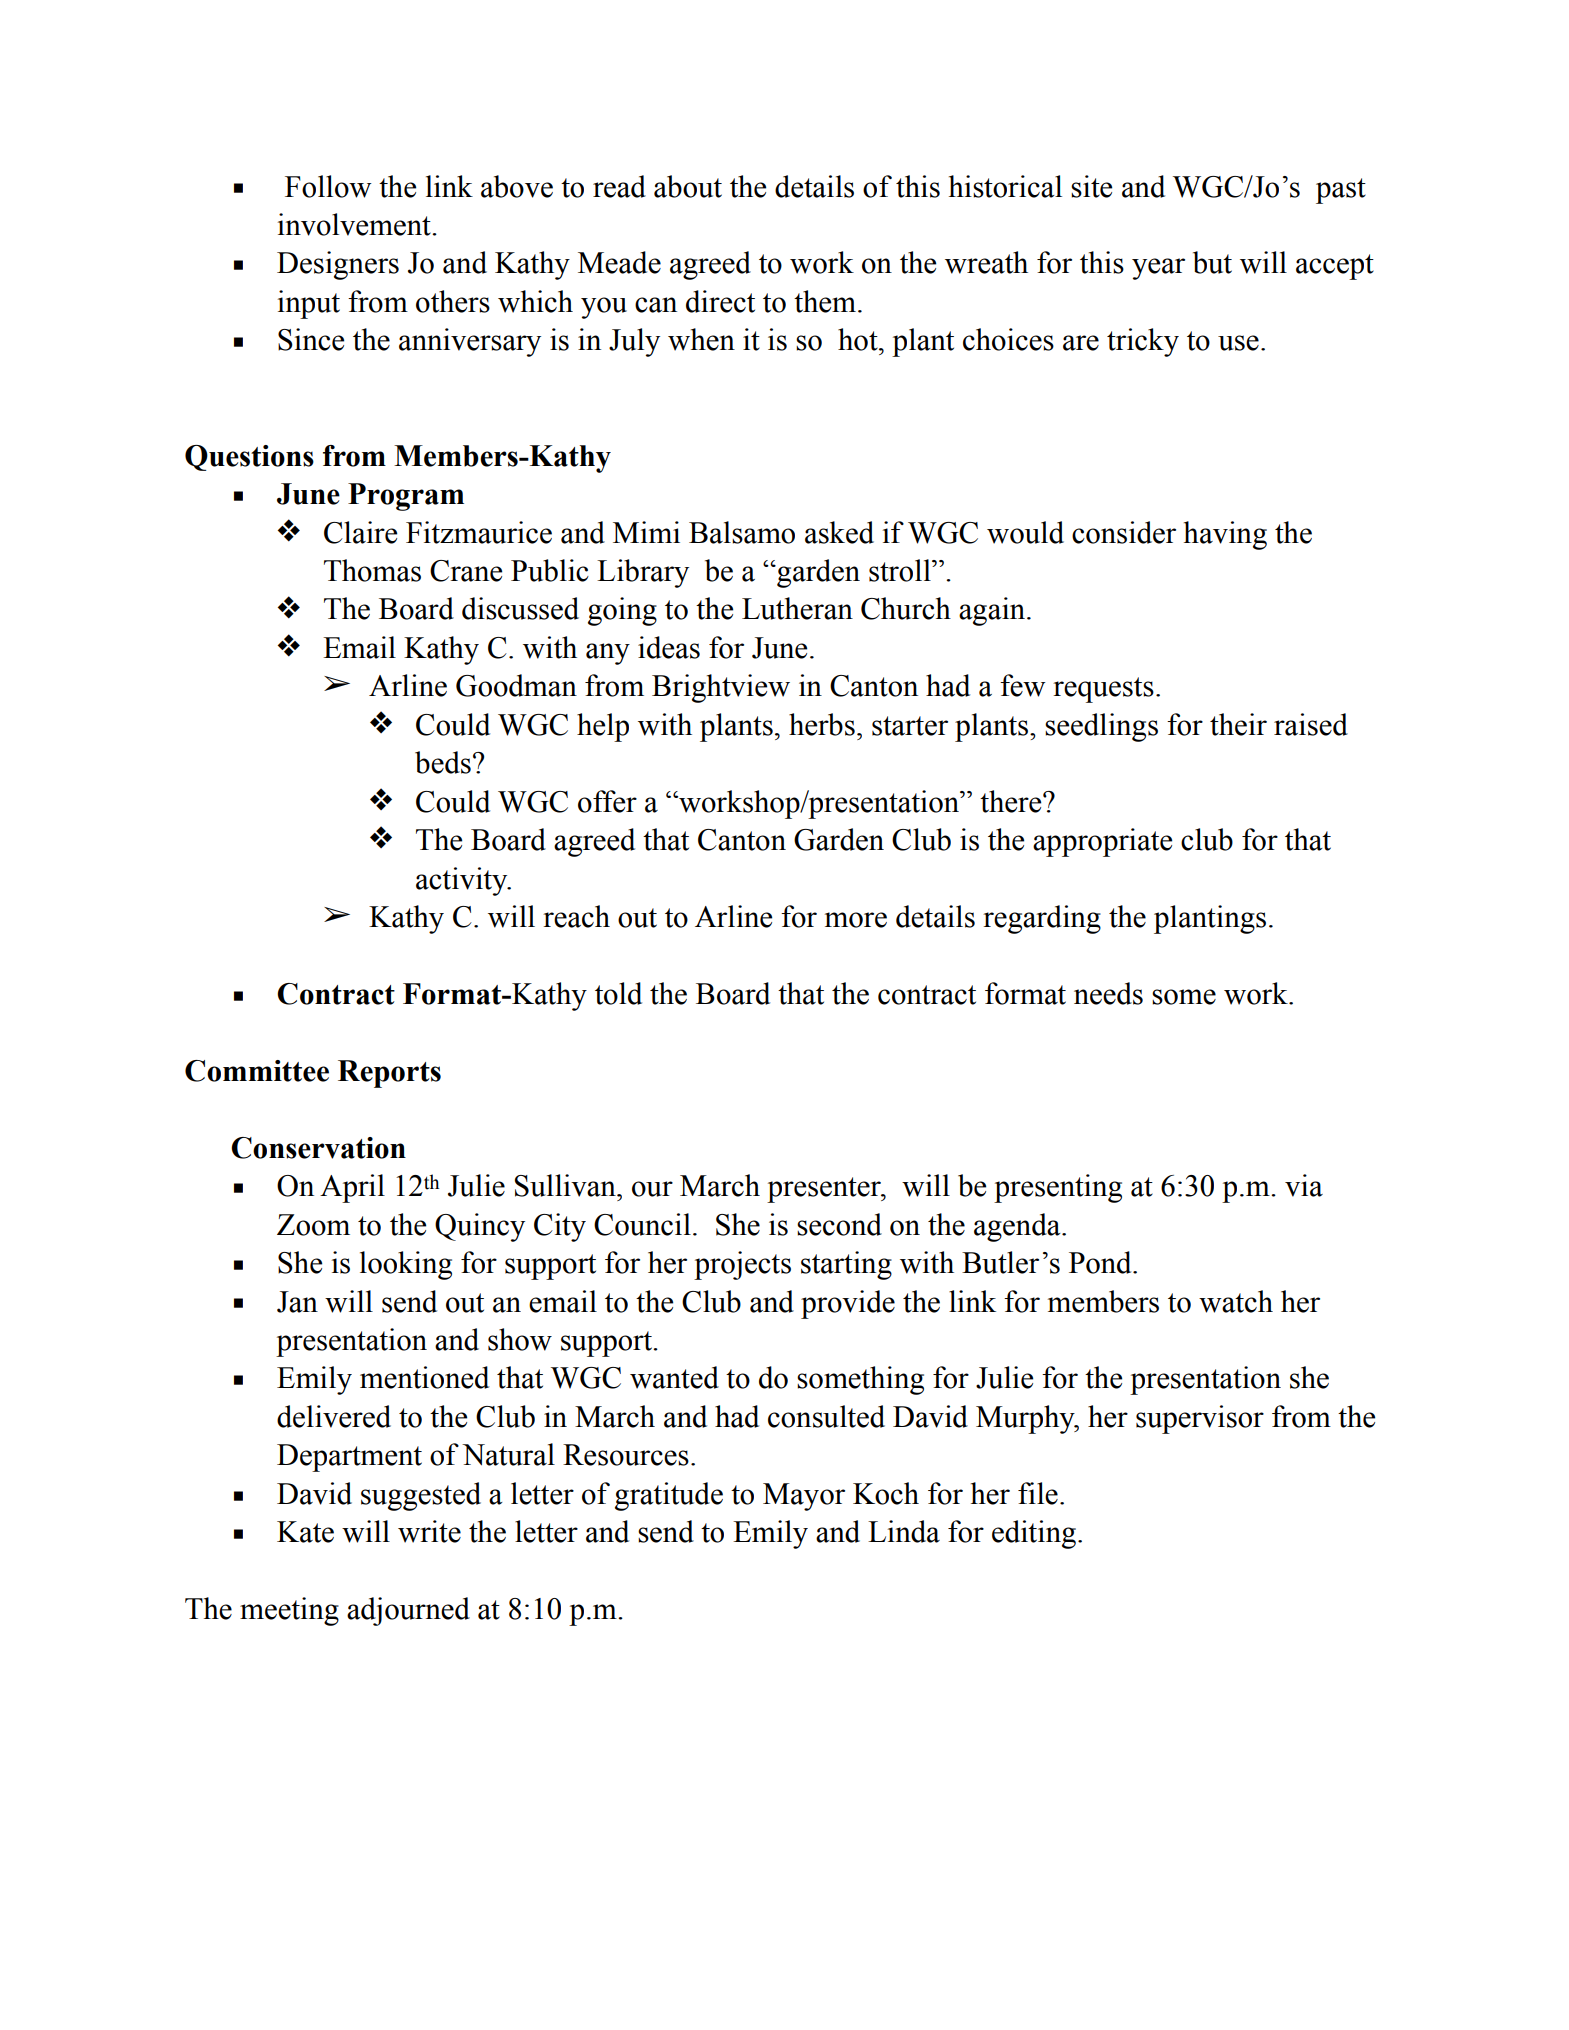 This page has height=2030, width=1569. I want to click on more, so click(856, 920).
